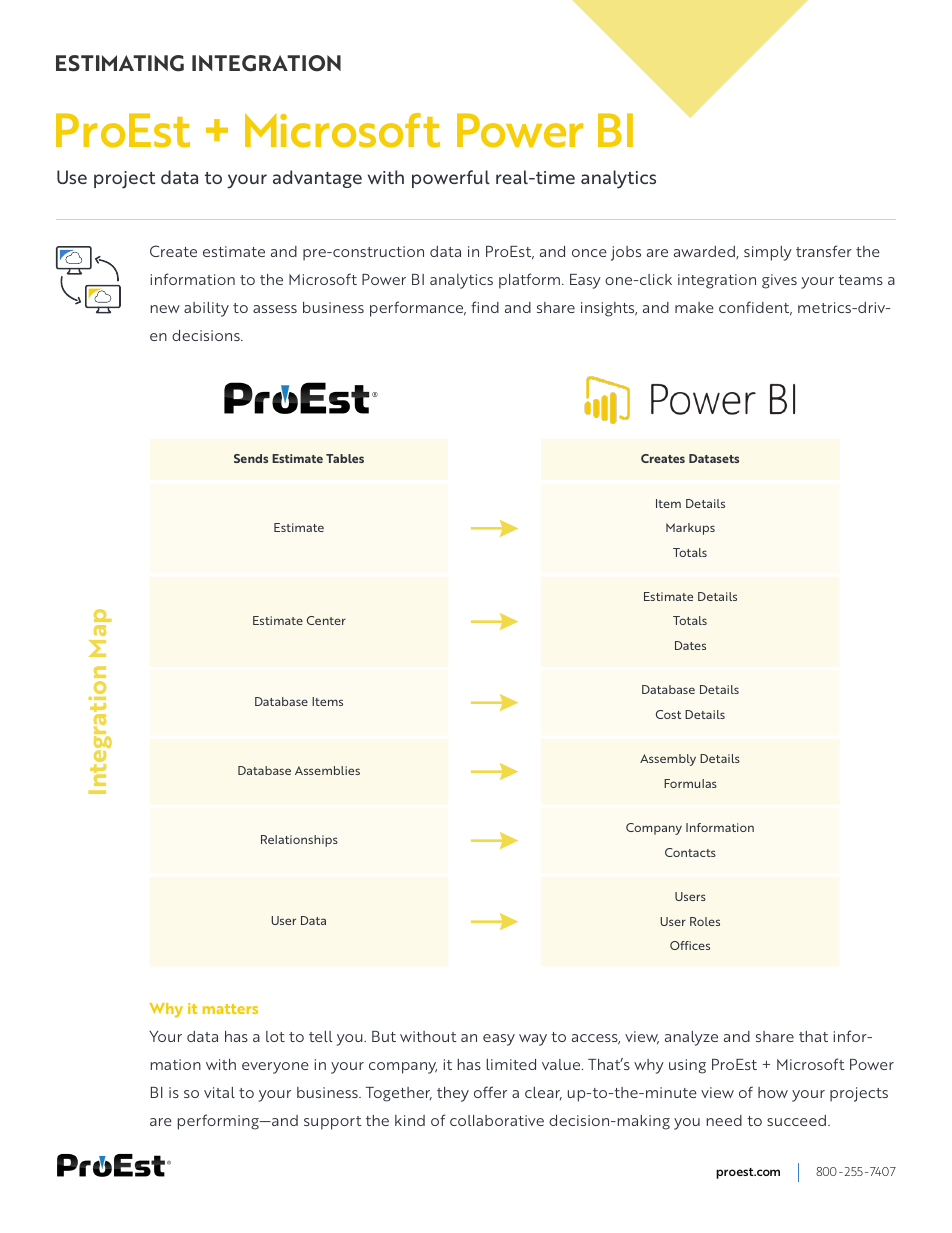 Image resolution: width=952 pixels, height=1233 pixels. Describe the element at coordinates (326, 620) in the screenshot. I see `Center` at that location.
